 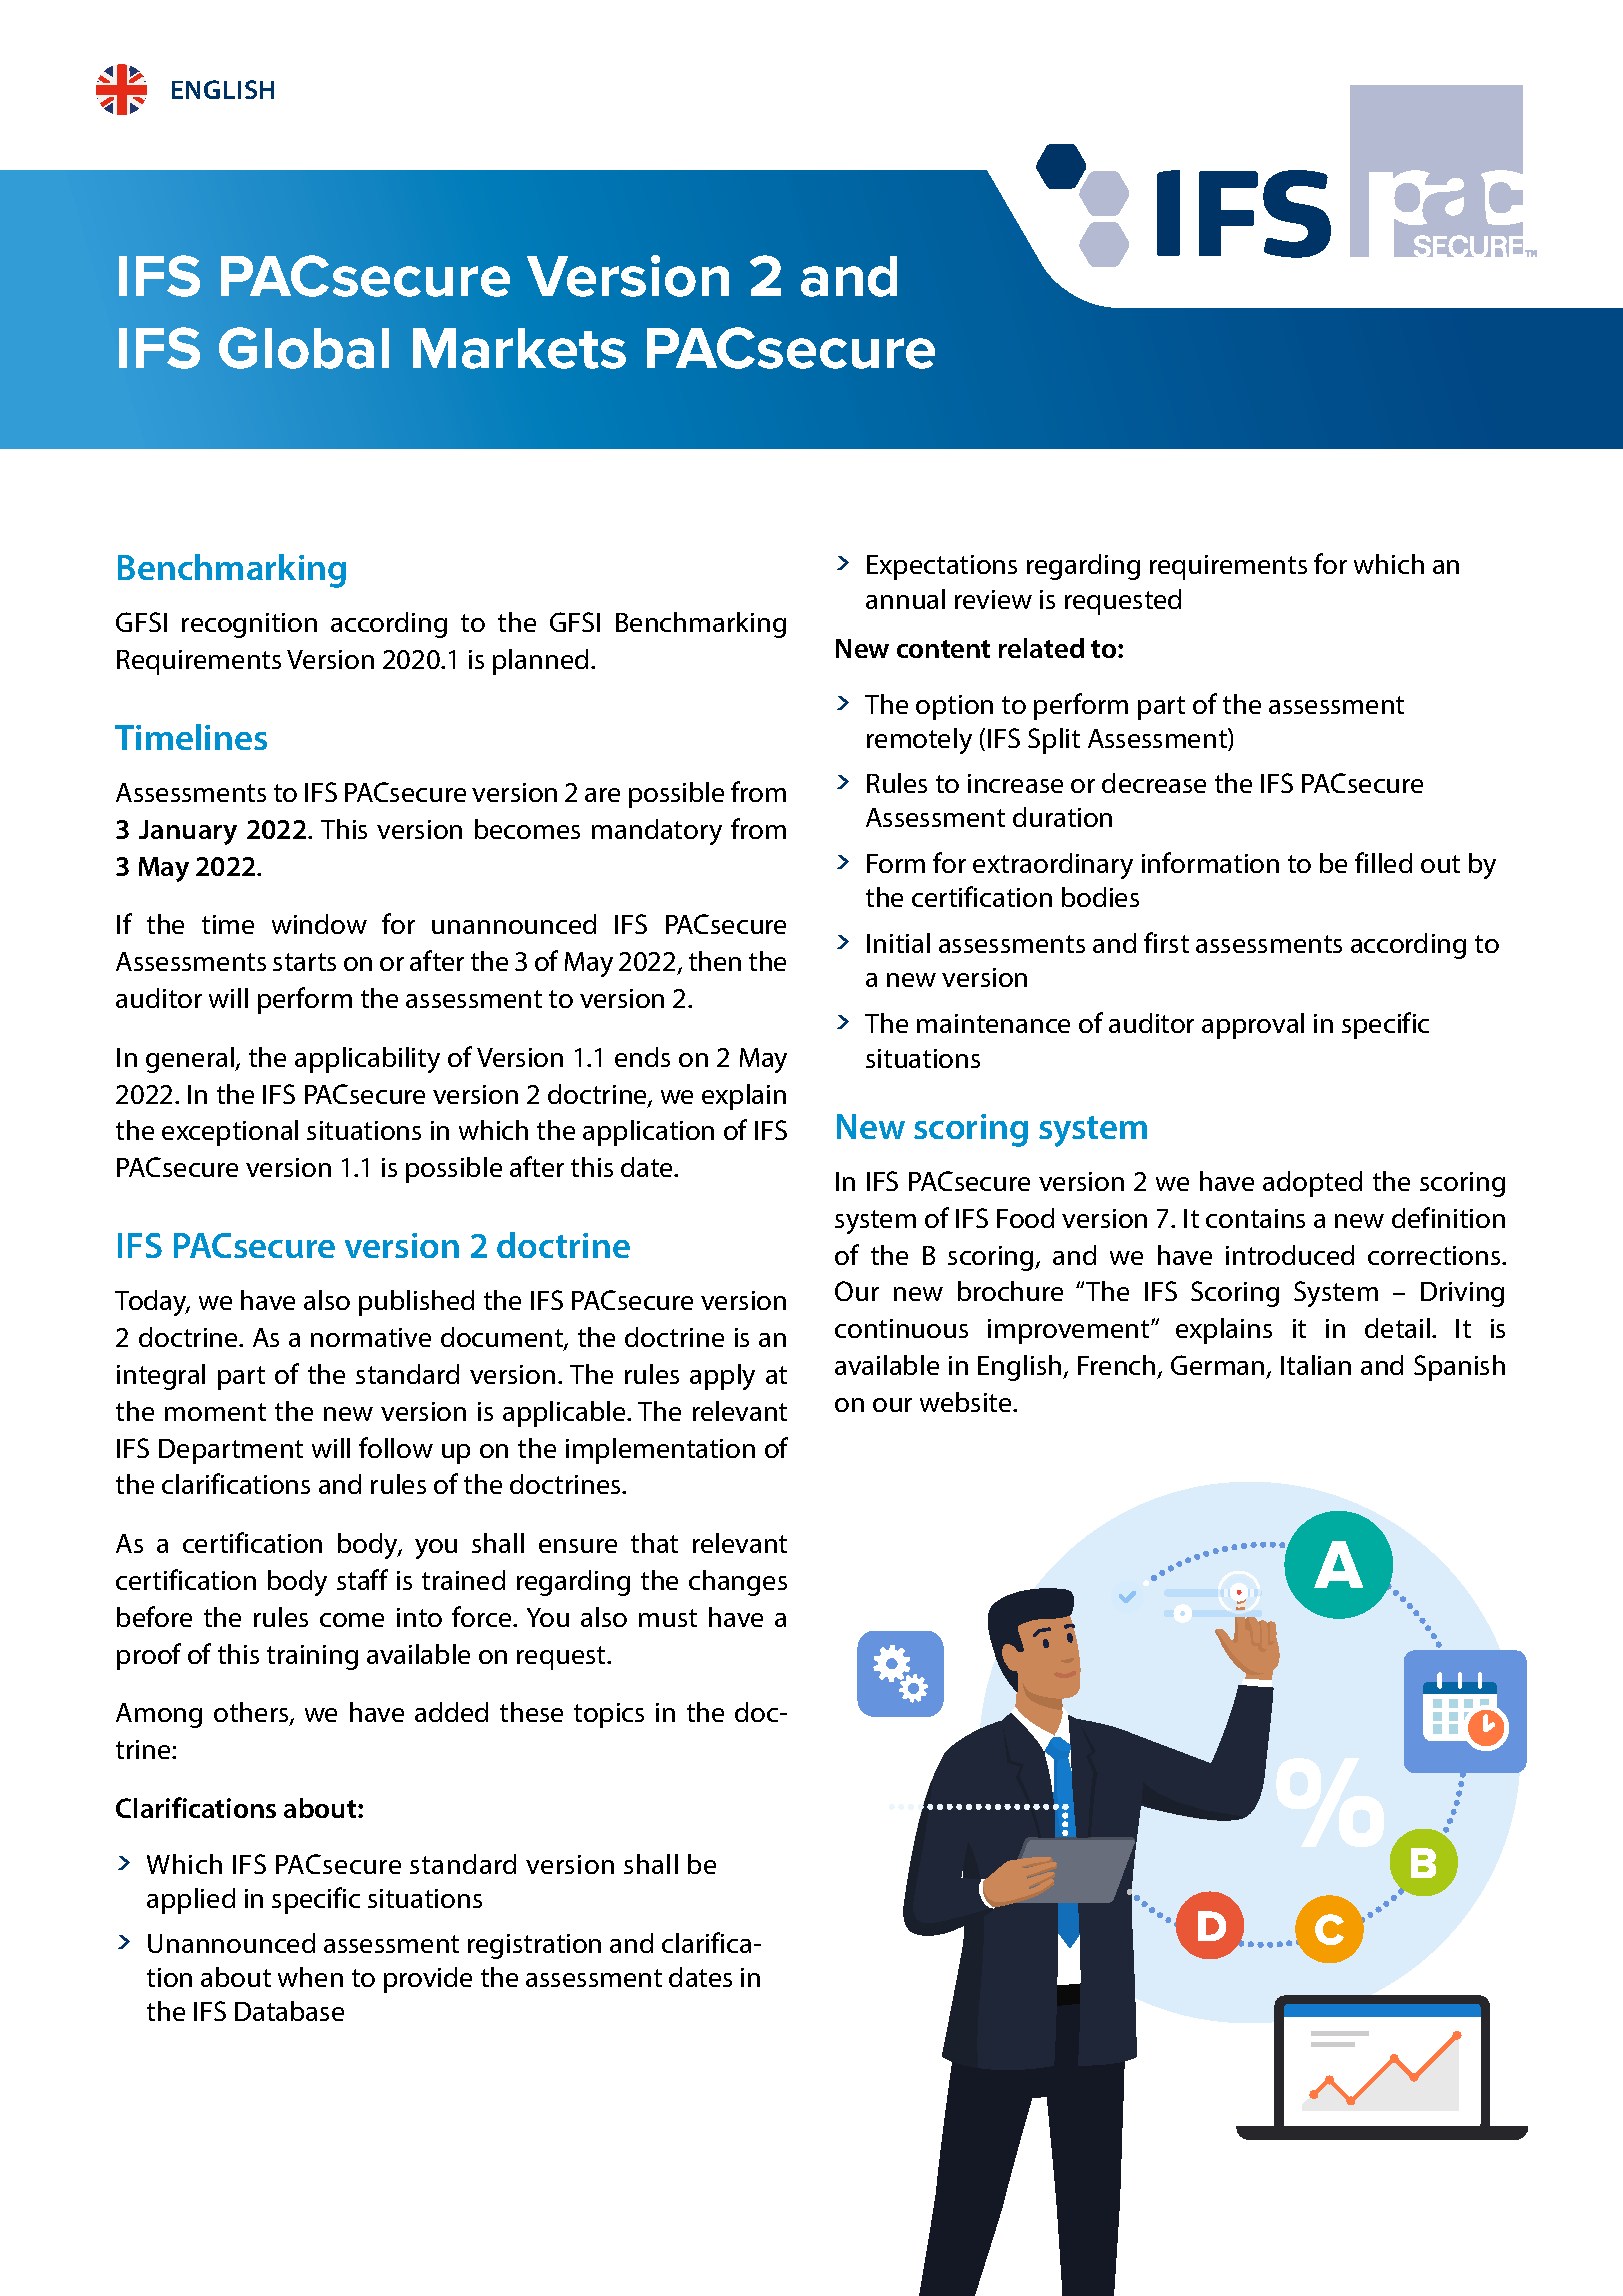 What do you see at coordinates (310, 1977) in the screenshot?
I see `when` at bounding box center [310, 1977].
